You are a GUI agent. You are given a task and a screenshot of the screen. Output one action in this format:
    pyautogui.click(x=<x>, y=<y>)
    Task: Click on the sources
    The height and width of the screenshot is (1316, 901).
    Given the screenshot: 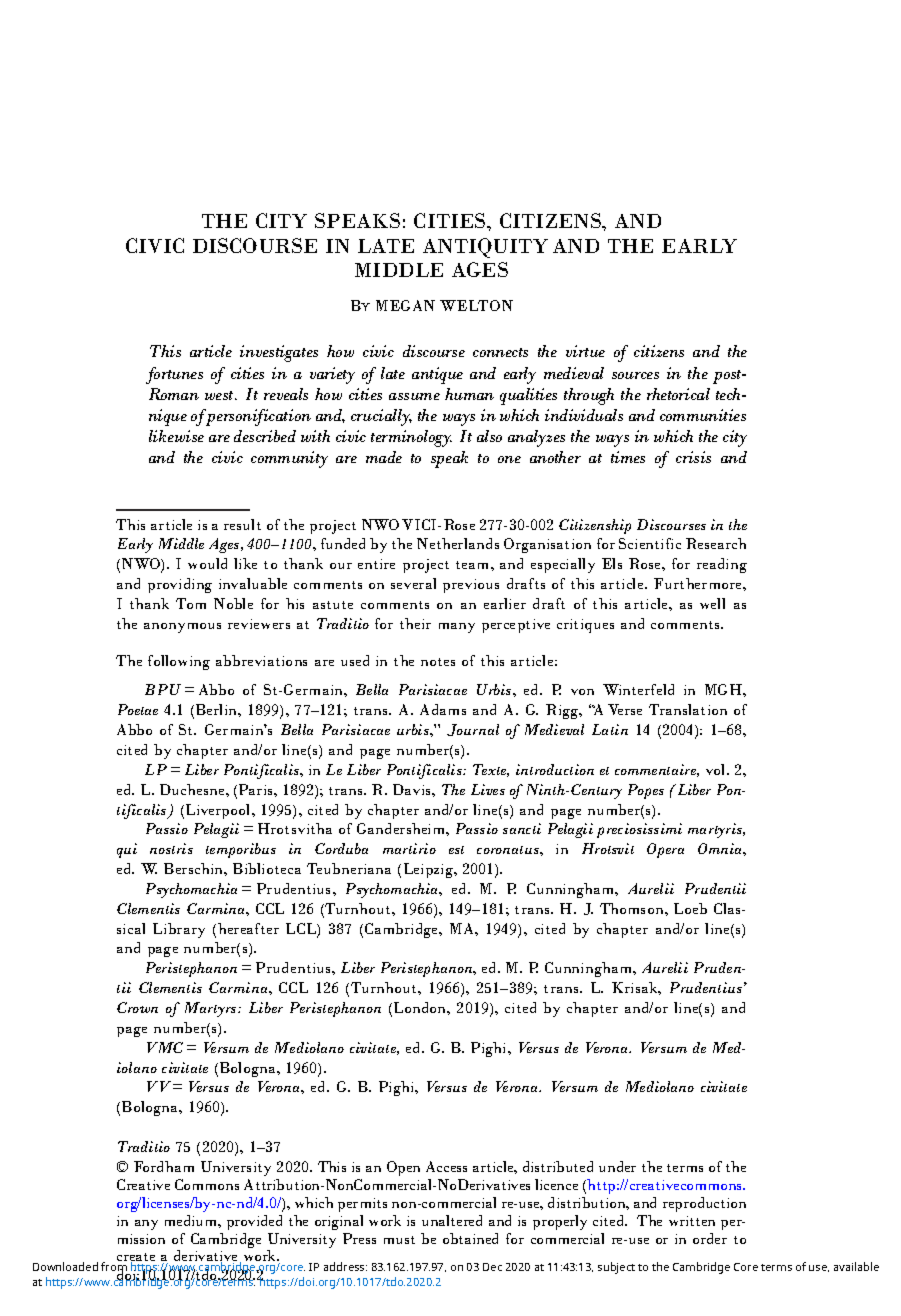 What is the action you would take?
    pyautogui.click(x=635, y=375)
